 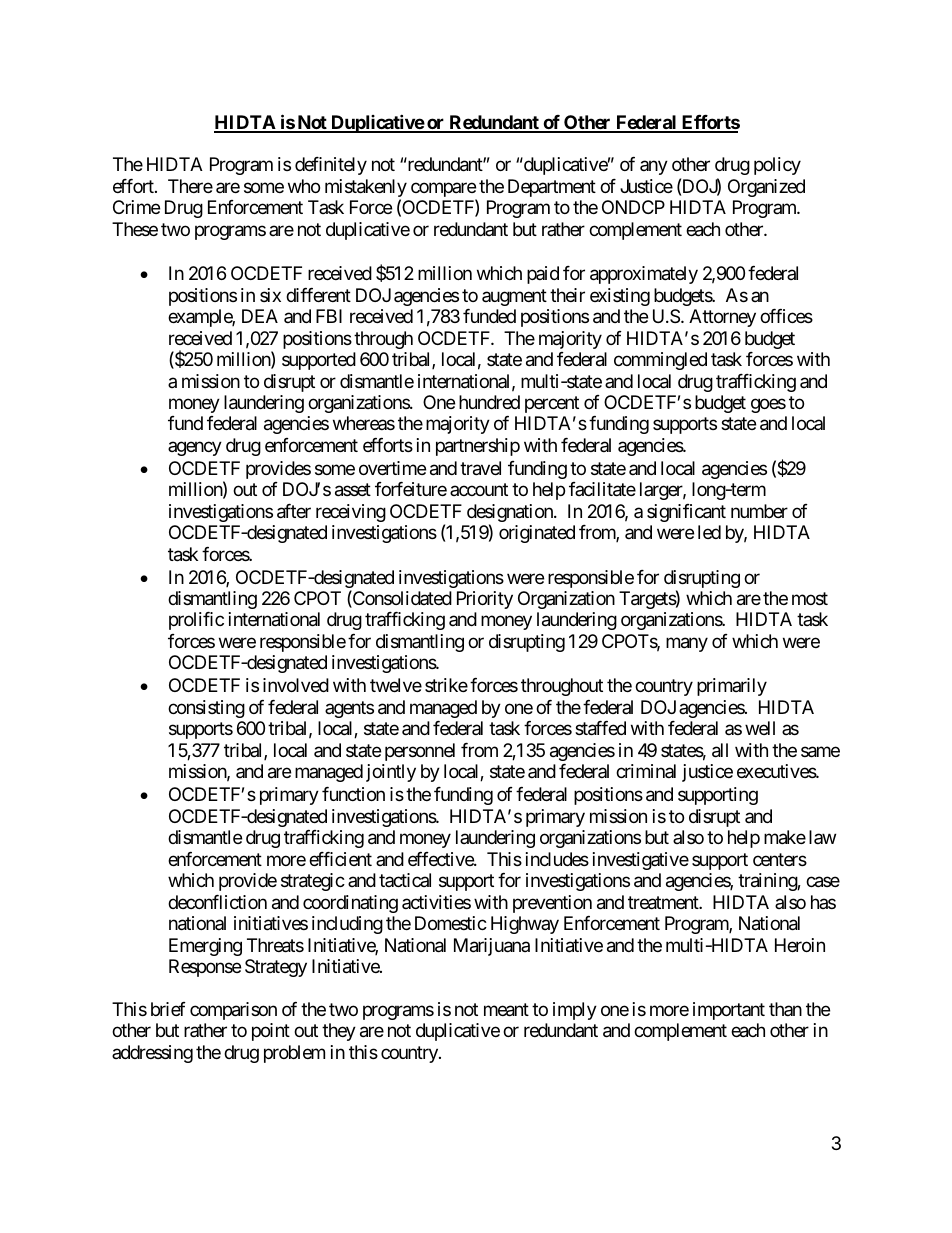 What do you see at coordinates (506, 1010) in the screenshot?
I see `meant` at bounding box center [506, 1010].
